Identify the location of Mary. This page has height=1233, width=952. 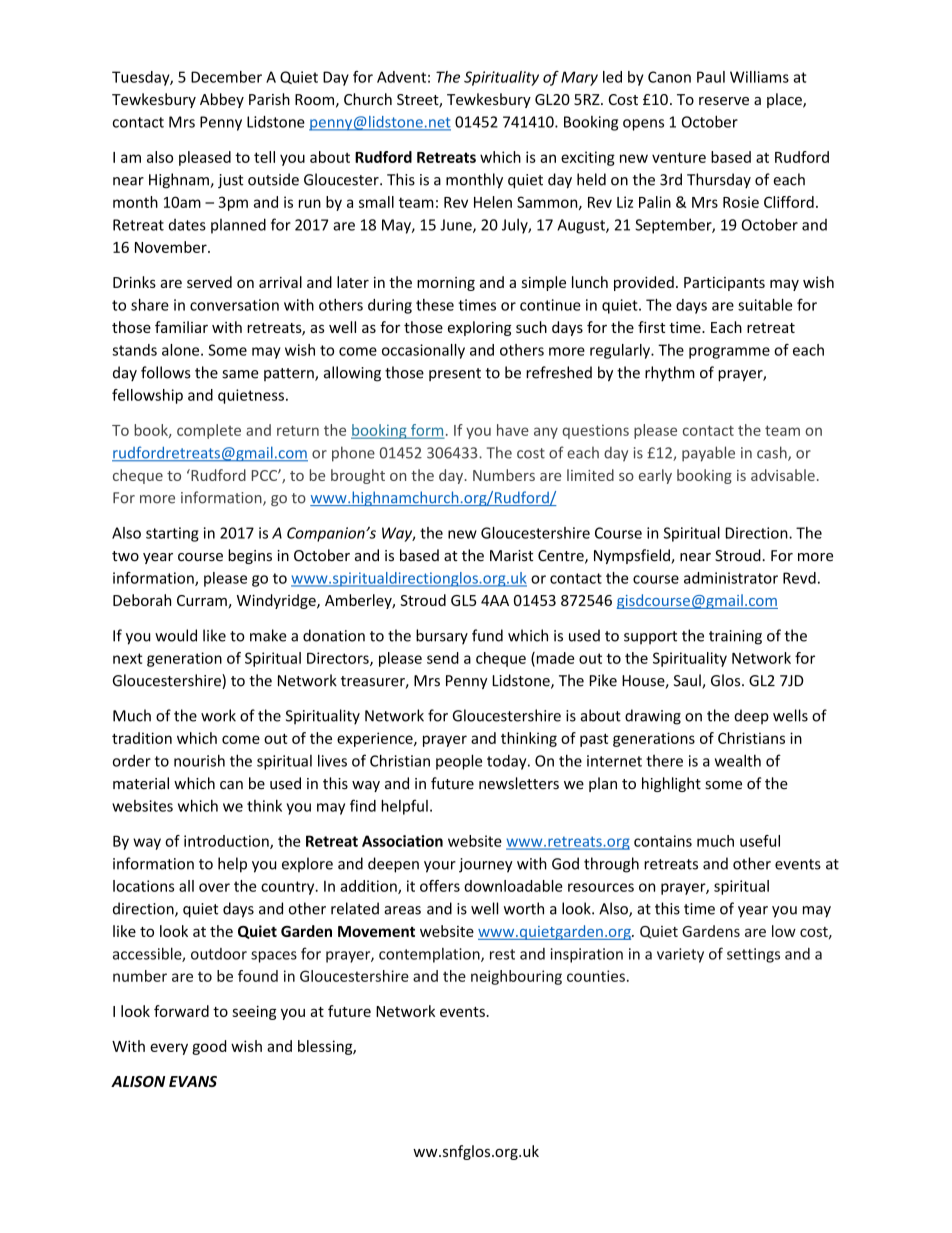
(579, 78).
